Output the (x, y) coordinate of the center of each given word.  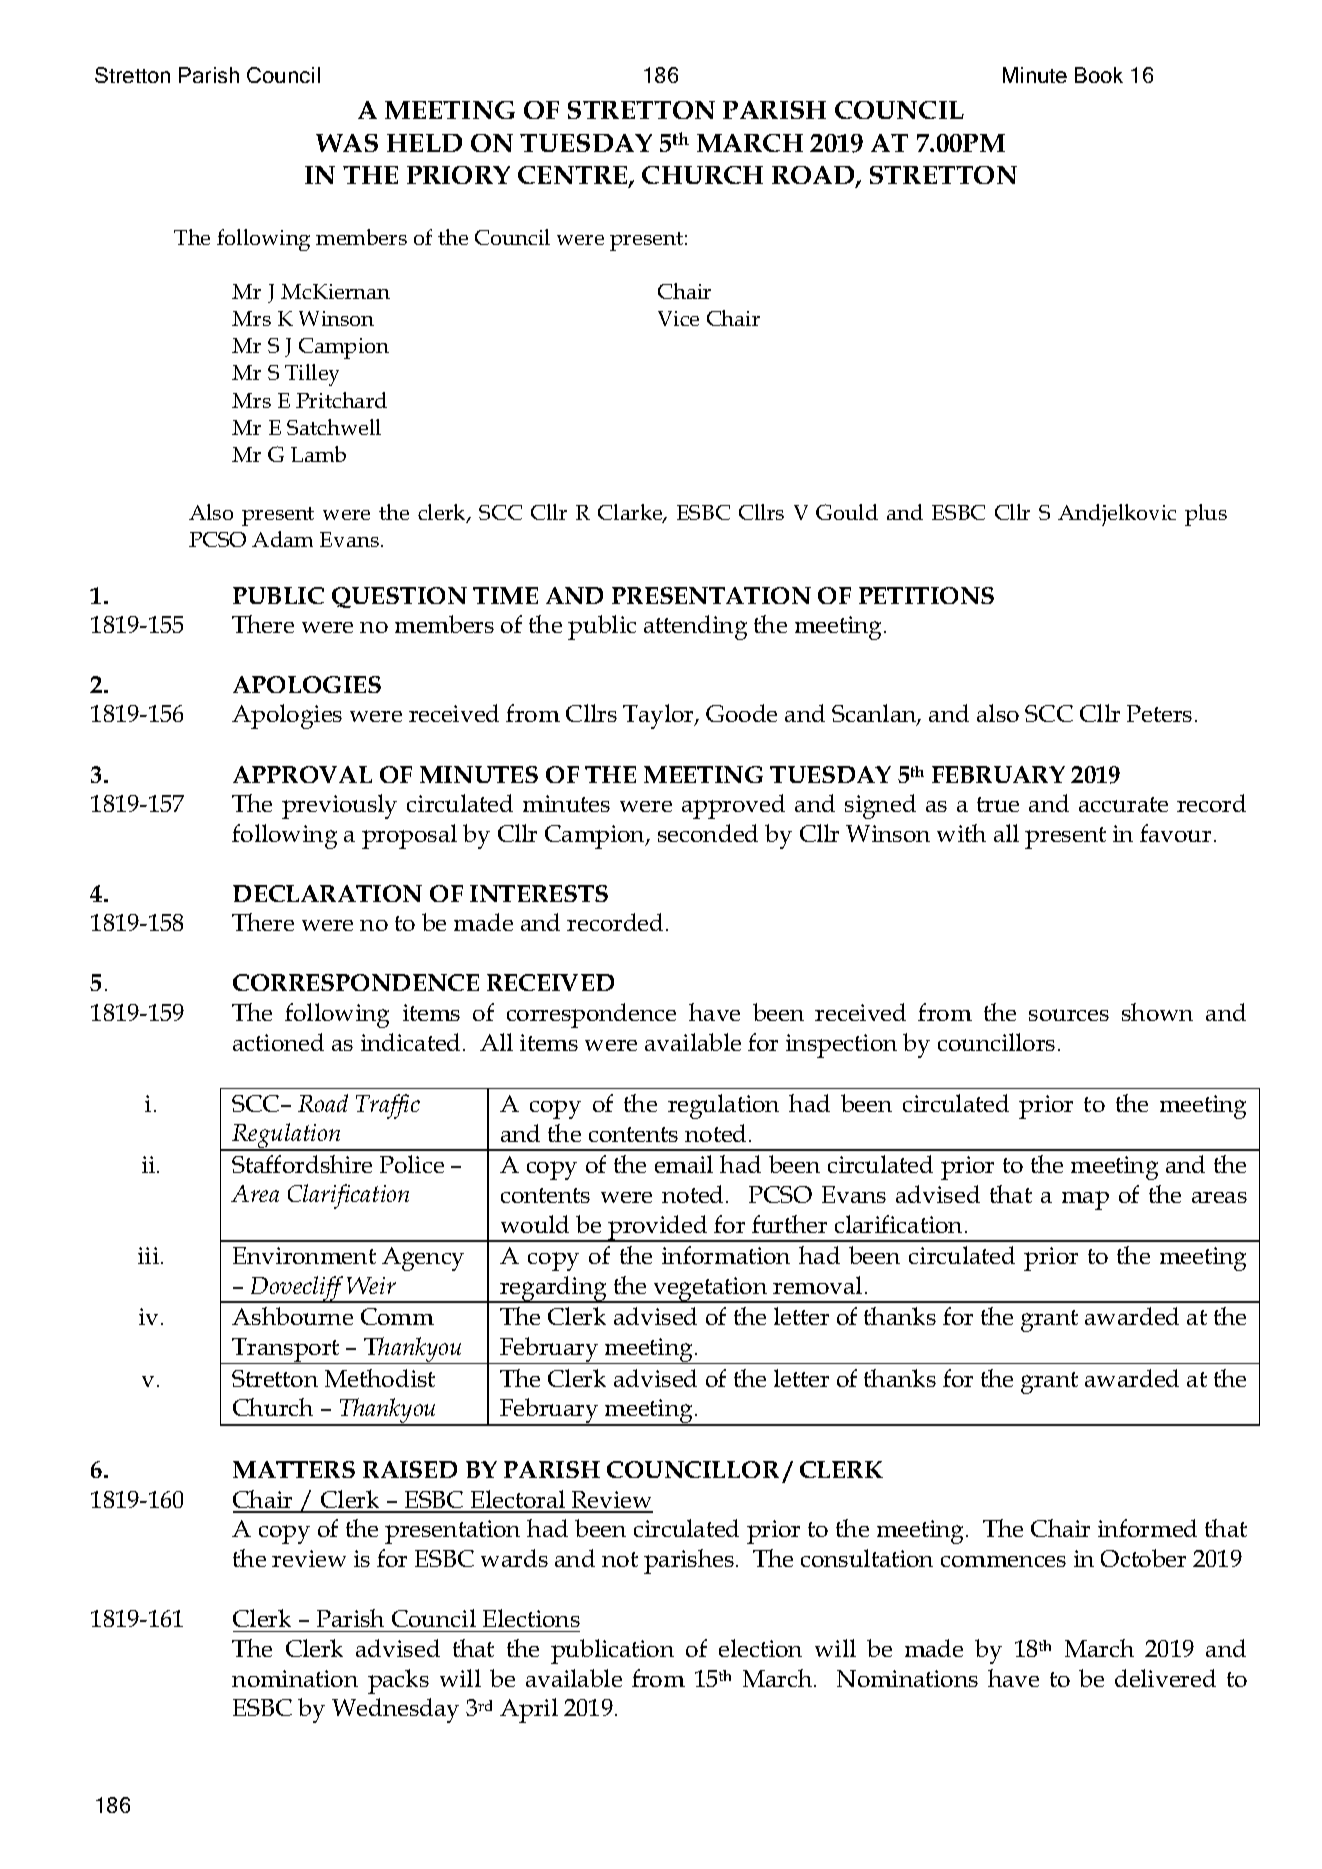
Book (1099, 75)
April (529, 1710)
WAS (347, 143)
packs (398, 1681)
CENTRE (574, 176)
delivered (1165, 1678)
